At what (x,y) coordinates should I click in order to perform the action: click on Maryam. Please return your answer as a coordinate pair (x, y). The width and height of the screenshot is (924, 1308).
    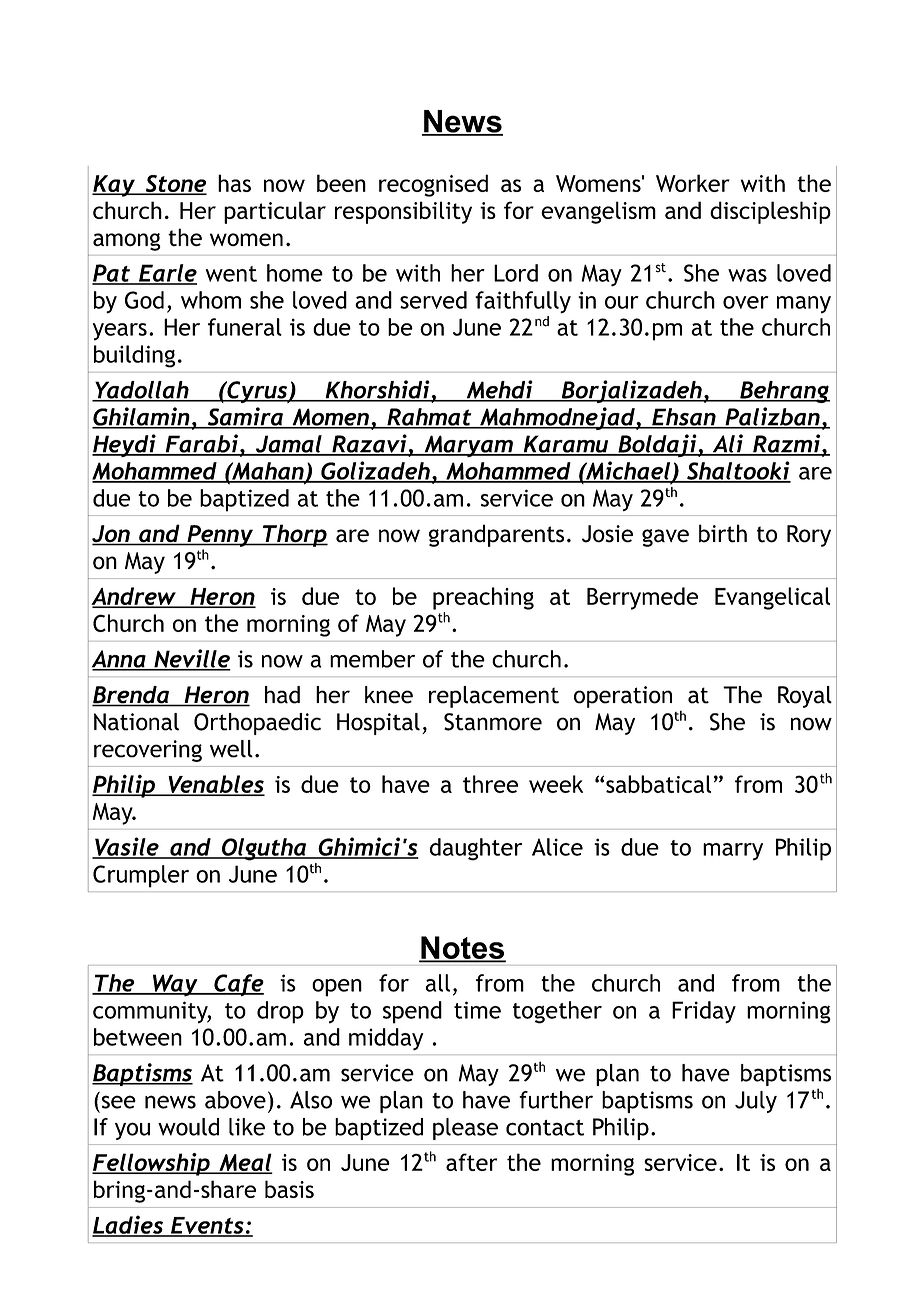
    Looking at the image, I should click on (468, 446).
